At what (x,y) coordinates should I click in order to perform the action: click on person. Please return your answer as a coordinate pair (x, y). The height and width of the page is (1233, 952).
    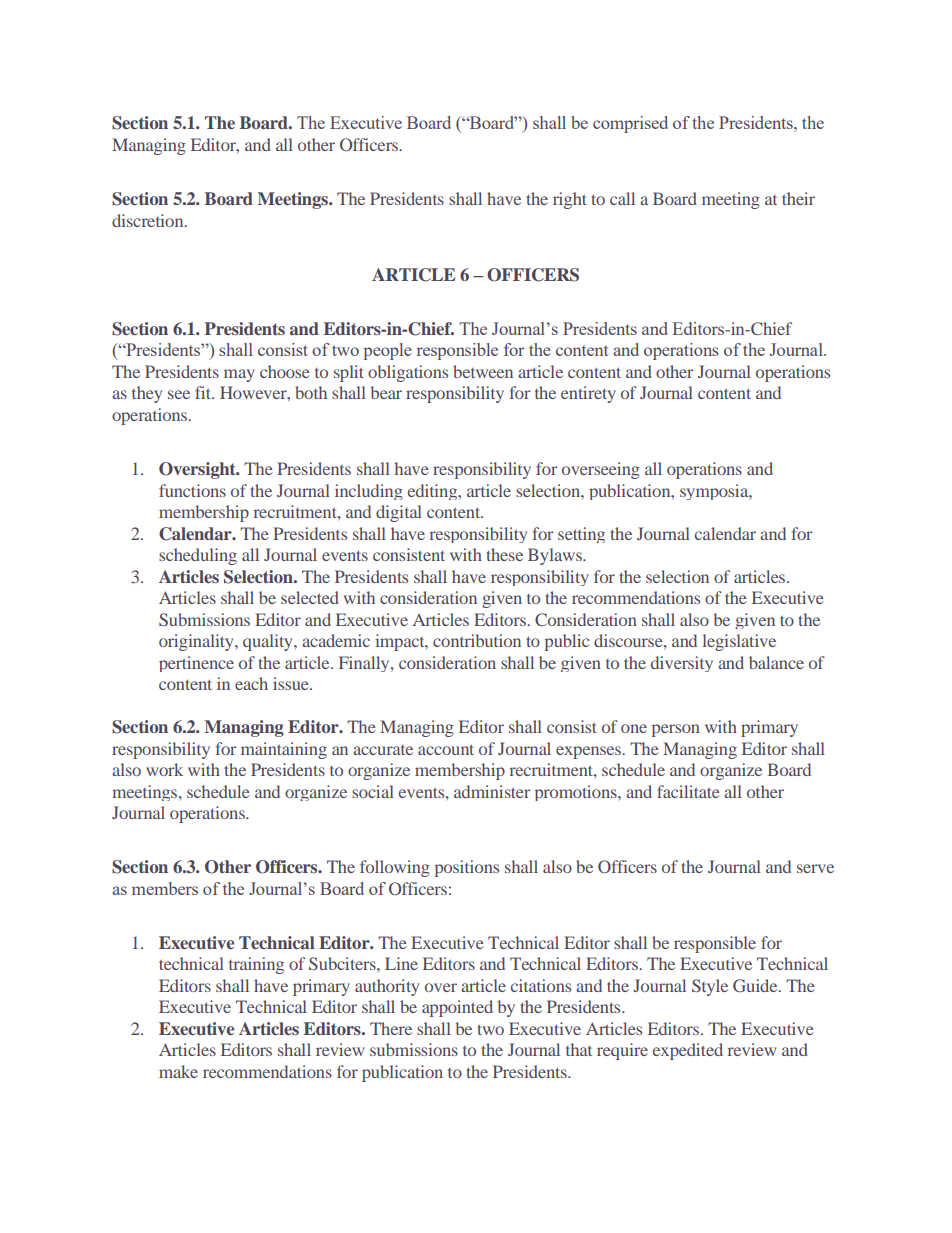
    Looking at the image, I should click on (676, 730).
